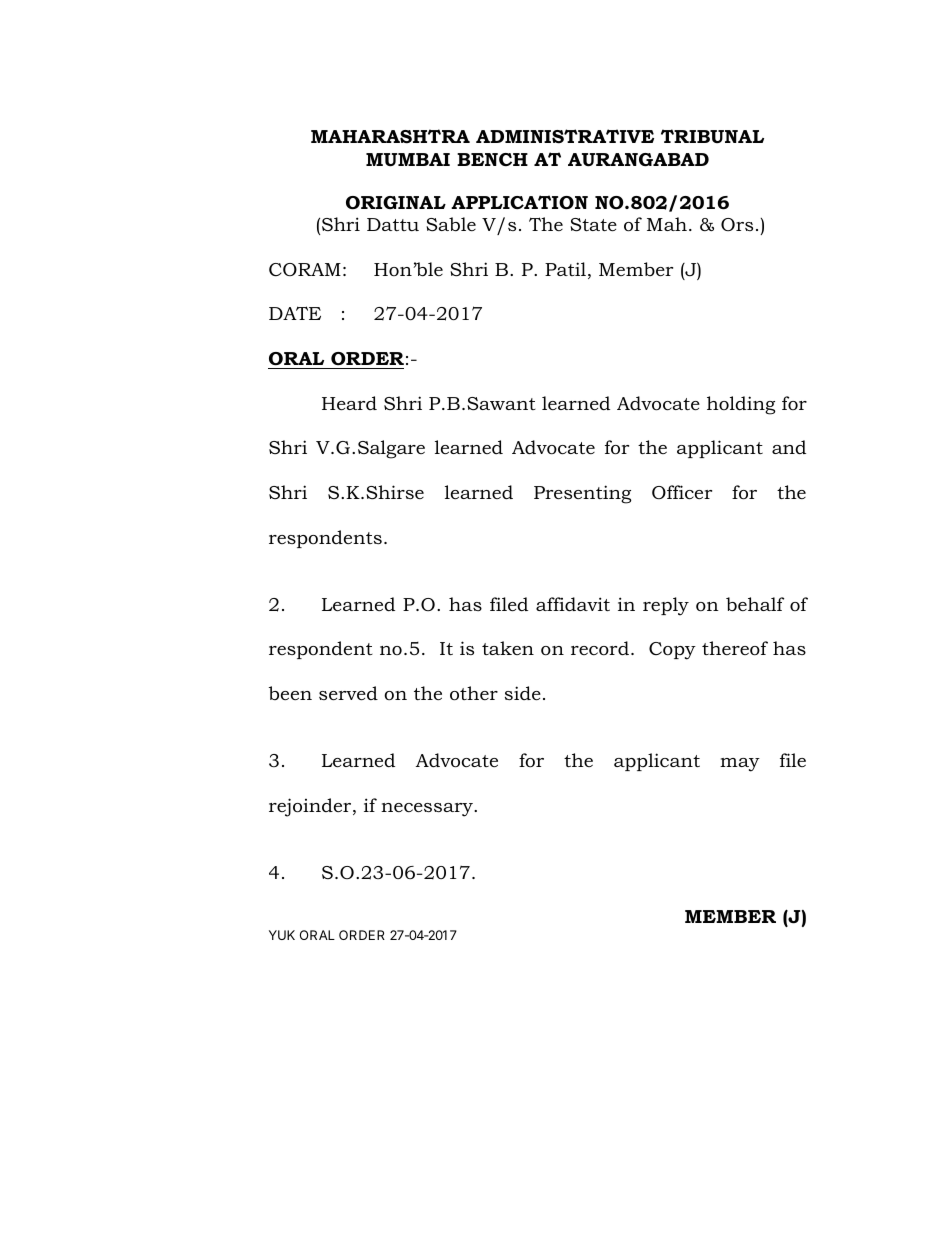  I want to click on Patil, so click(565, 269).
